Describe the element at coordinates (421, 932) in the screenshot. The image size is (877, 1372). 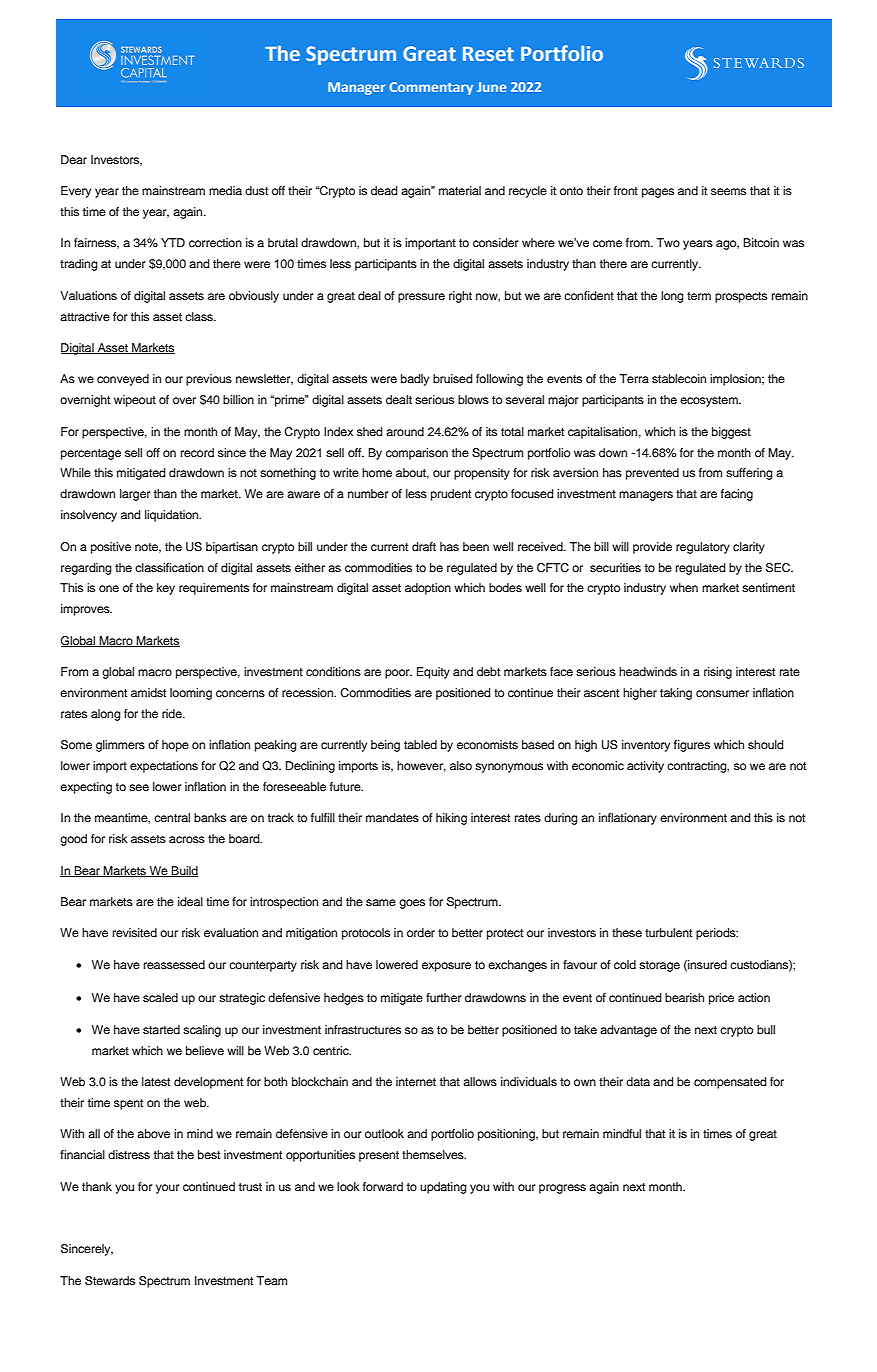
I see `order` at that location.
